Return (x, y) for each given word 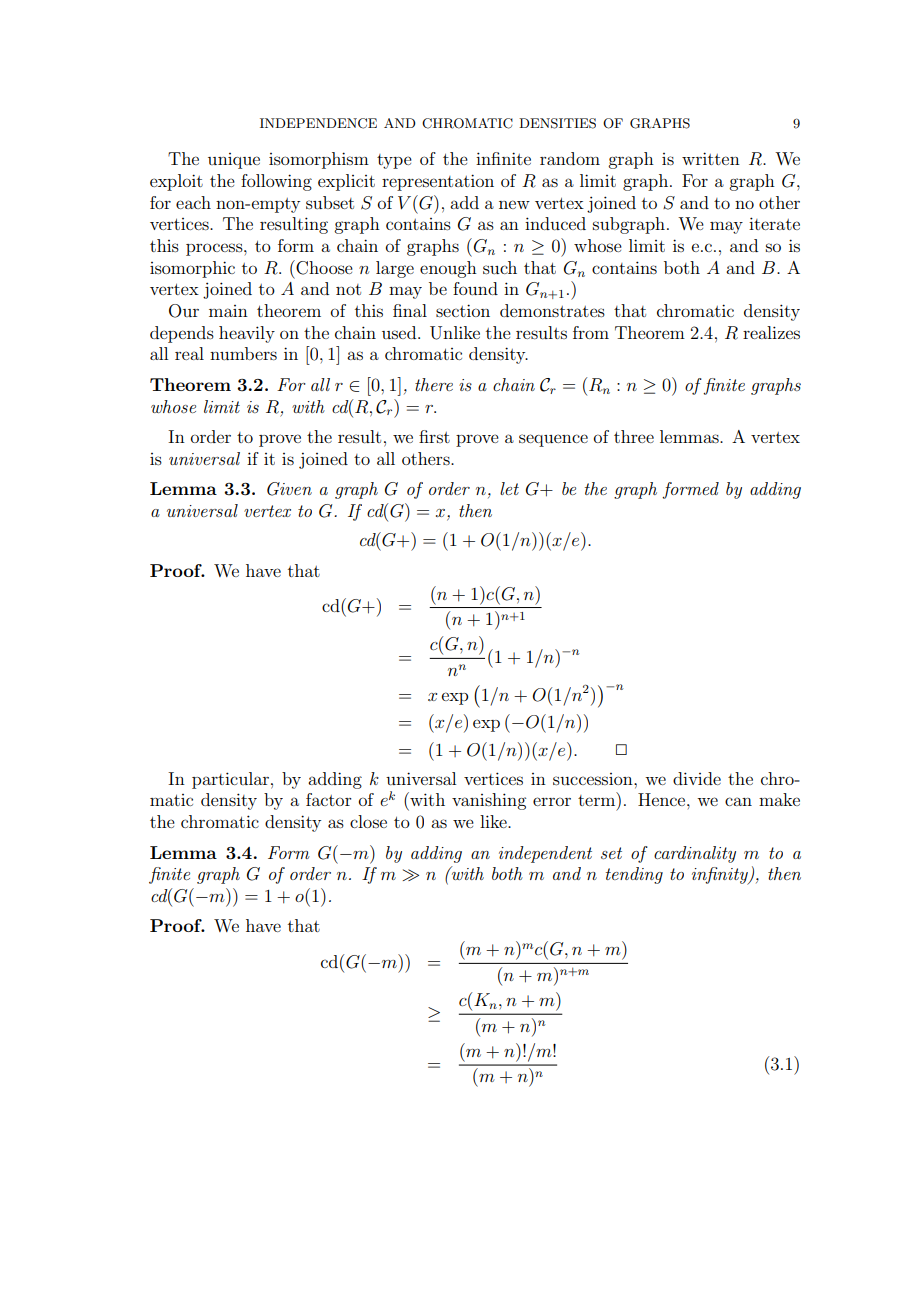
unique (234, 161)
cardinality (695, 854)
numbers (243, 353)
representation (438, 182)
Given (289, 489)
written (711, 158)
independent (545, 854)
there (434, 384)
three (634, 436)
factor (329, 799)
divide (697, 778)
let (509, 488)
